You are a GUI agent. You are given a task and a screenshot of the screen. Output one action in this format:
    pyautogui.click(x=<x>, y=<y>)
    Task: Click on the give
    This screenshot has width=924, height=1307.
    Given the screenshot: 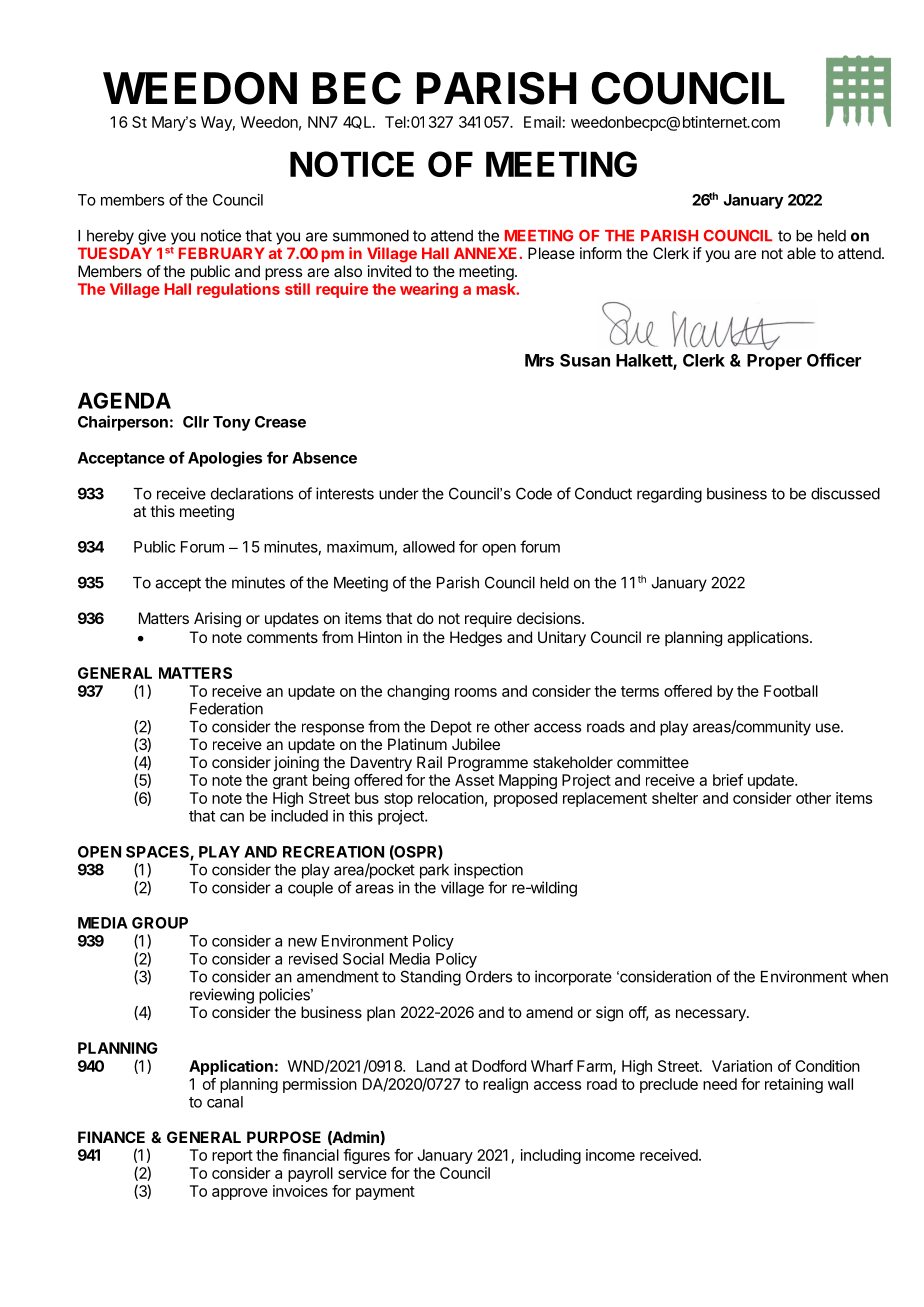 What is the action you would take?
    pyautogui.click(x=152, y=237)
